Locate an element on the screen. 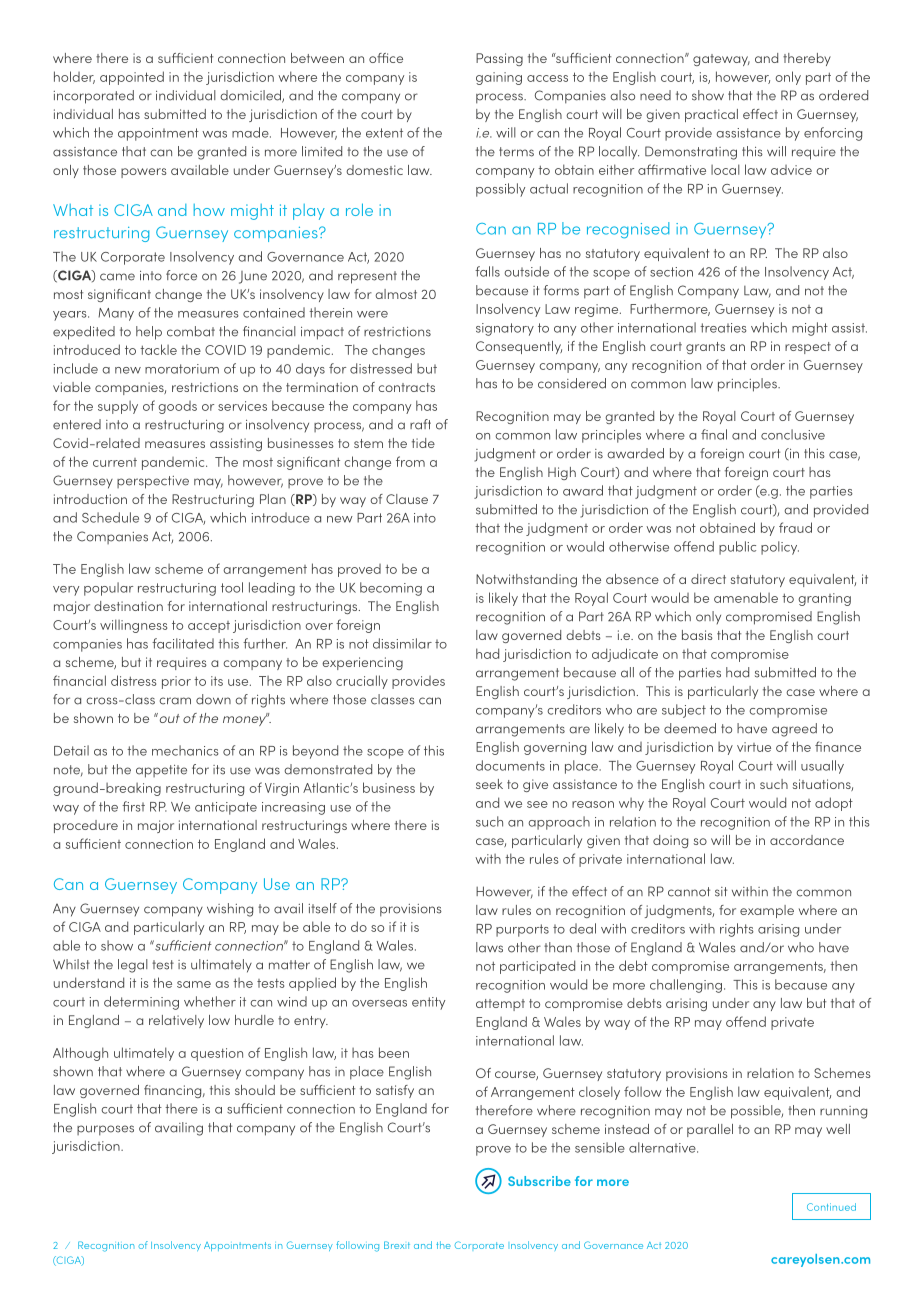 Image resolution: width=924 pixels, height=1308 pixels. facilitated is located at coordinates (183, 643).
